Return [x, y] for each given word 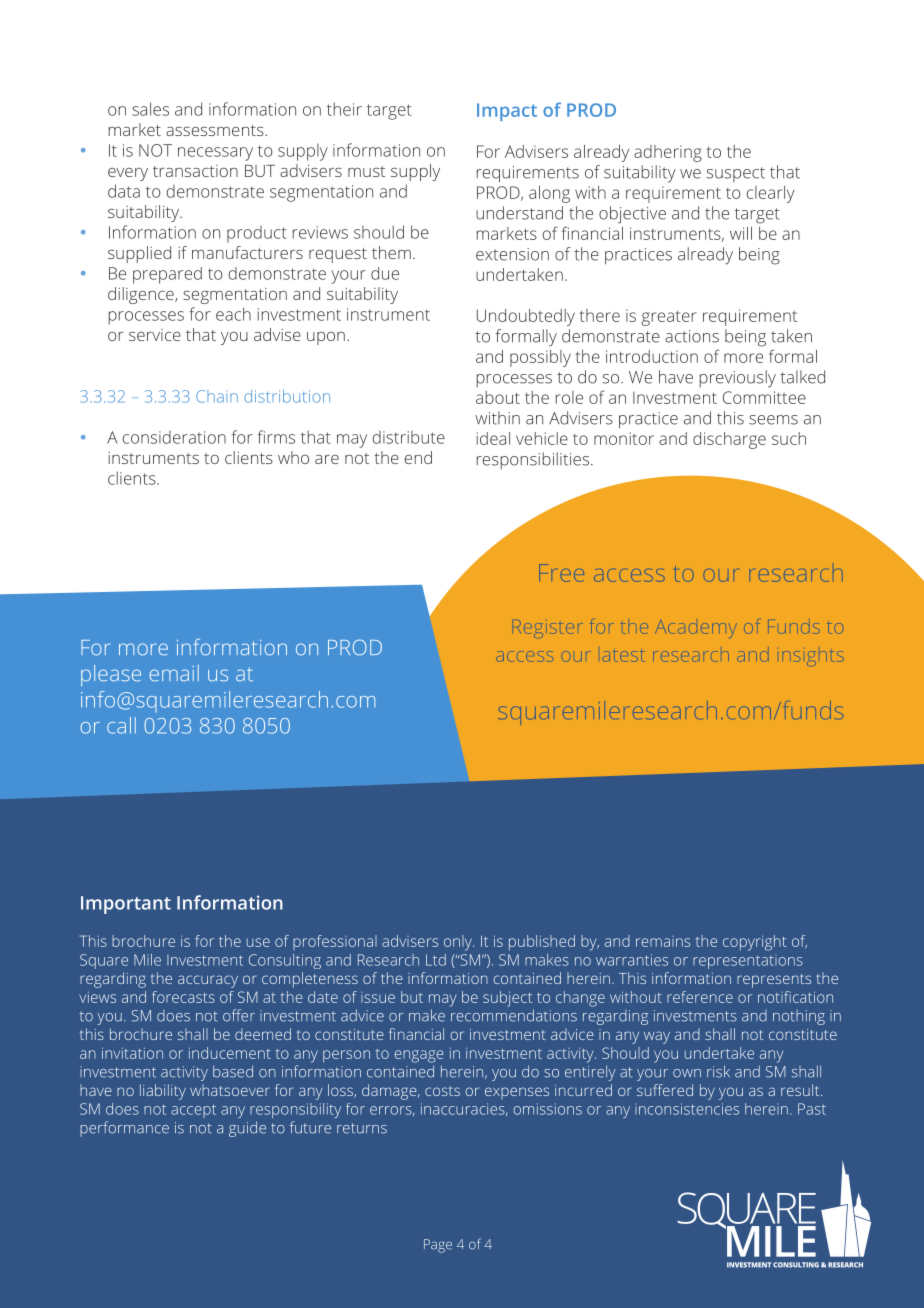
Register [550, 630]
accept [193, 1111]
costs [442, 1091]
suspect [735, 174]
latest [624, 656]
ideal [493, 438]
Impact [507, 112]
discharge [729, 440]
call [121, 725]
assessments [216, 130]
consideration [174, 437]
